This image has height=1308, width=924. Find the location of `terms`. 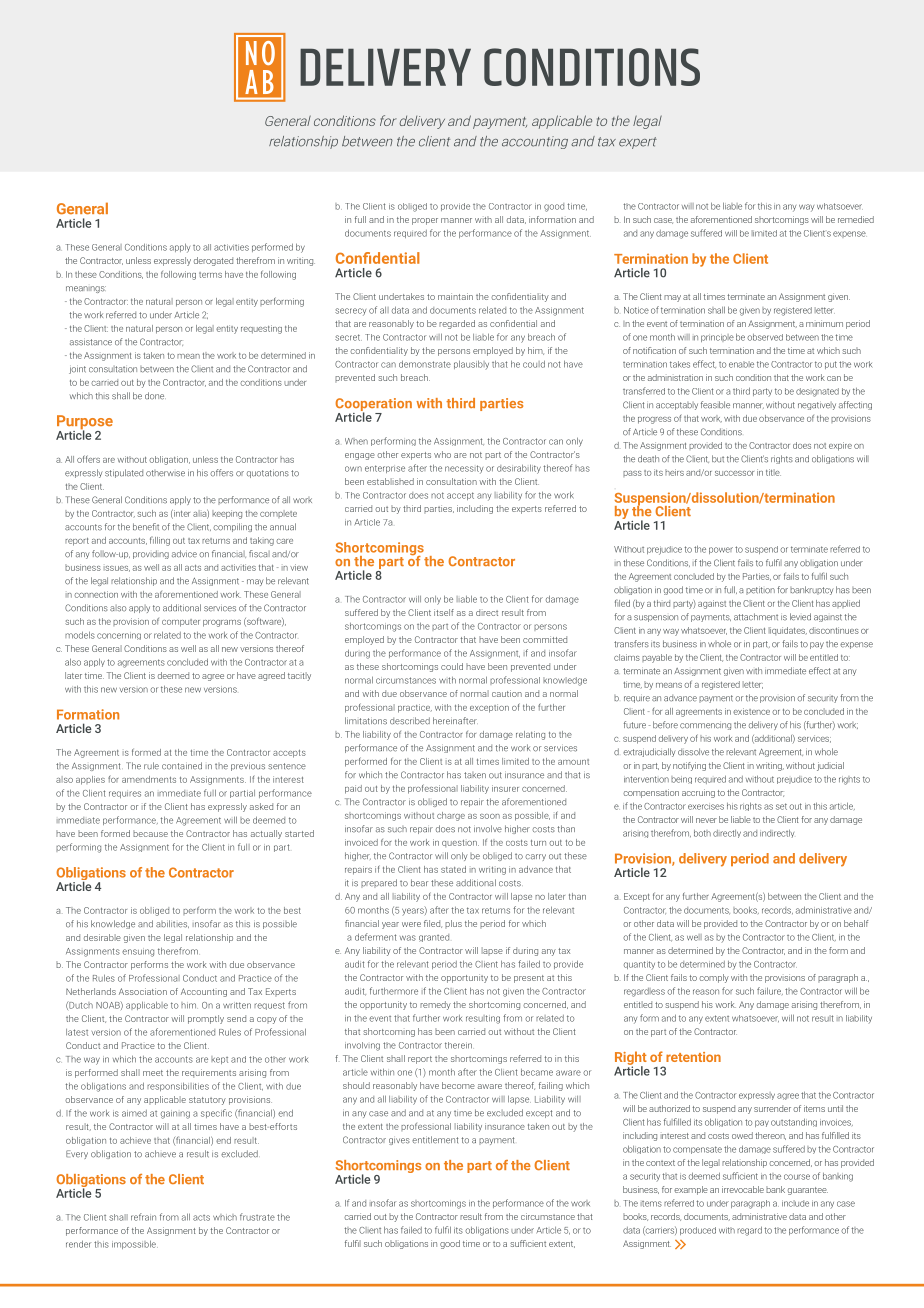

terms is located at coordinates (210, 275).
